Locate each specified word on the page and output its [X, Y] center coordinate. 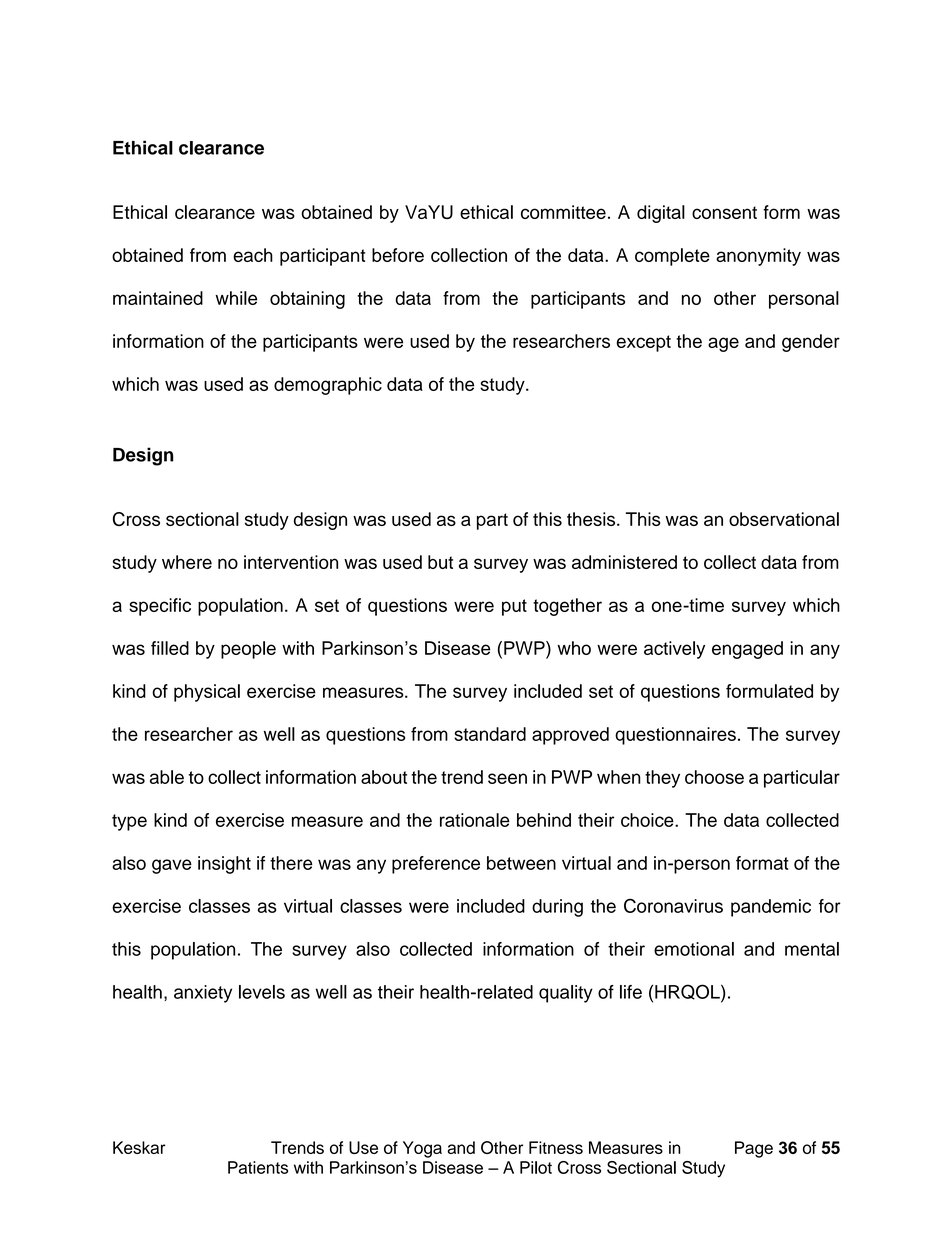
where [187, 562]
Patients [258, 1167]
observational [784, 519]
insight [224, 865]
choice [648, 820]
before [398, 255]
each [253, 255]
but [440, 562]
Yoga [422, 1149]
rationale [475, 820]
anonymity [758, 257]
